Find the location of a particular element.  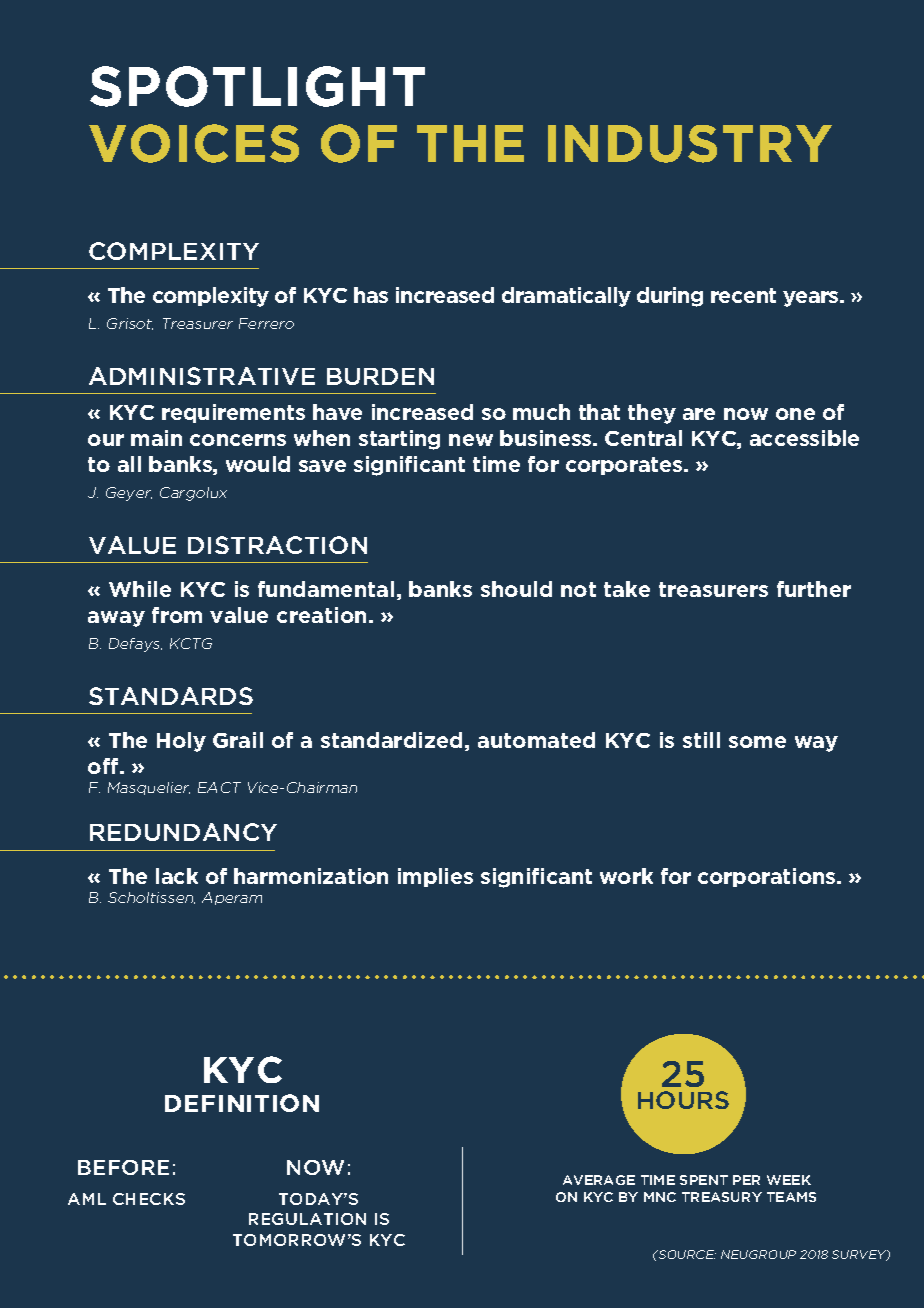

from is located at coordinates (177, 615).
